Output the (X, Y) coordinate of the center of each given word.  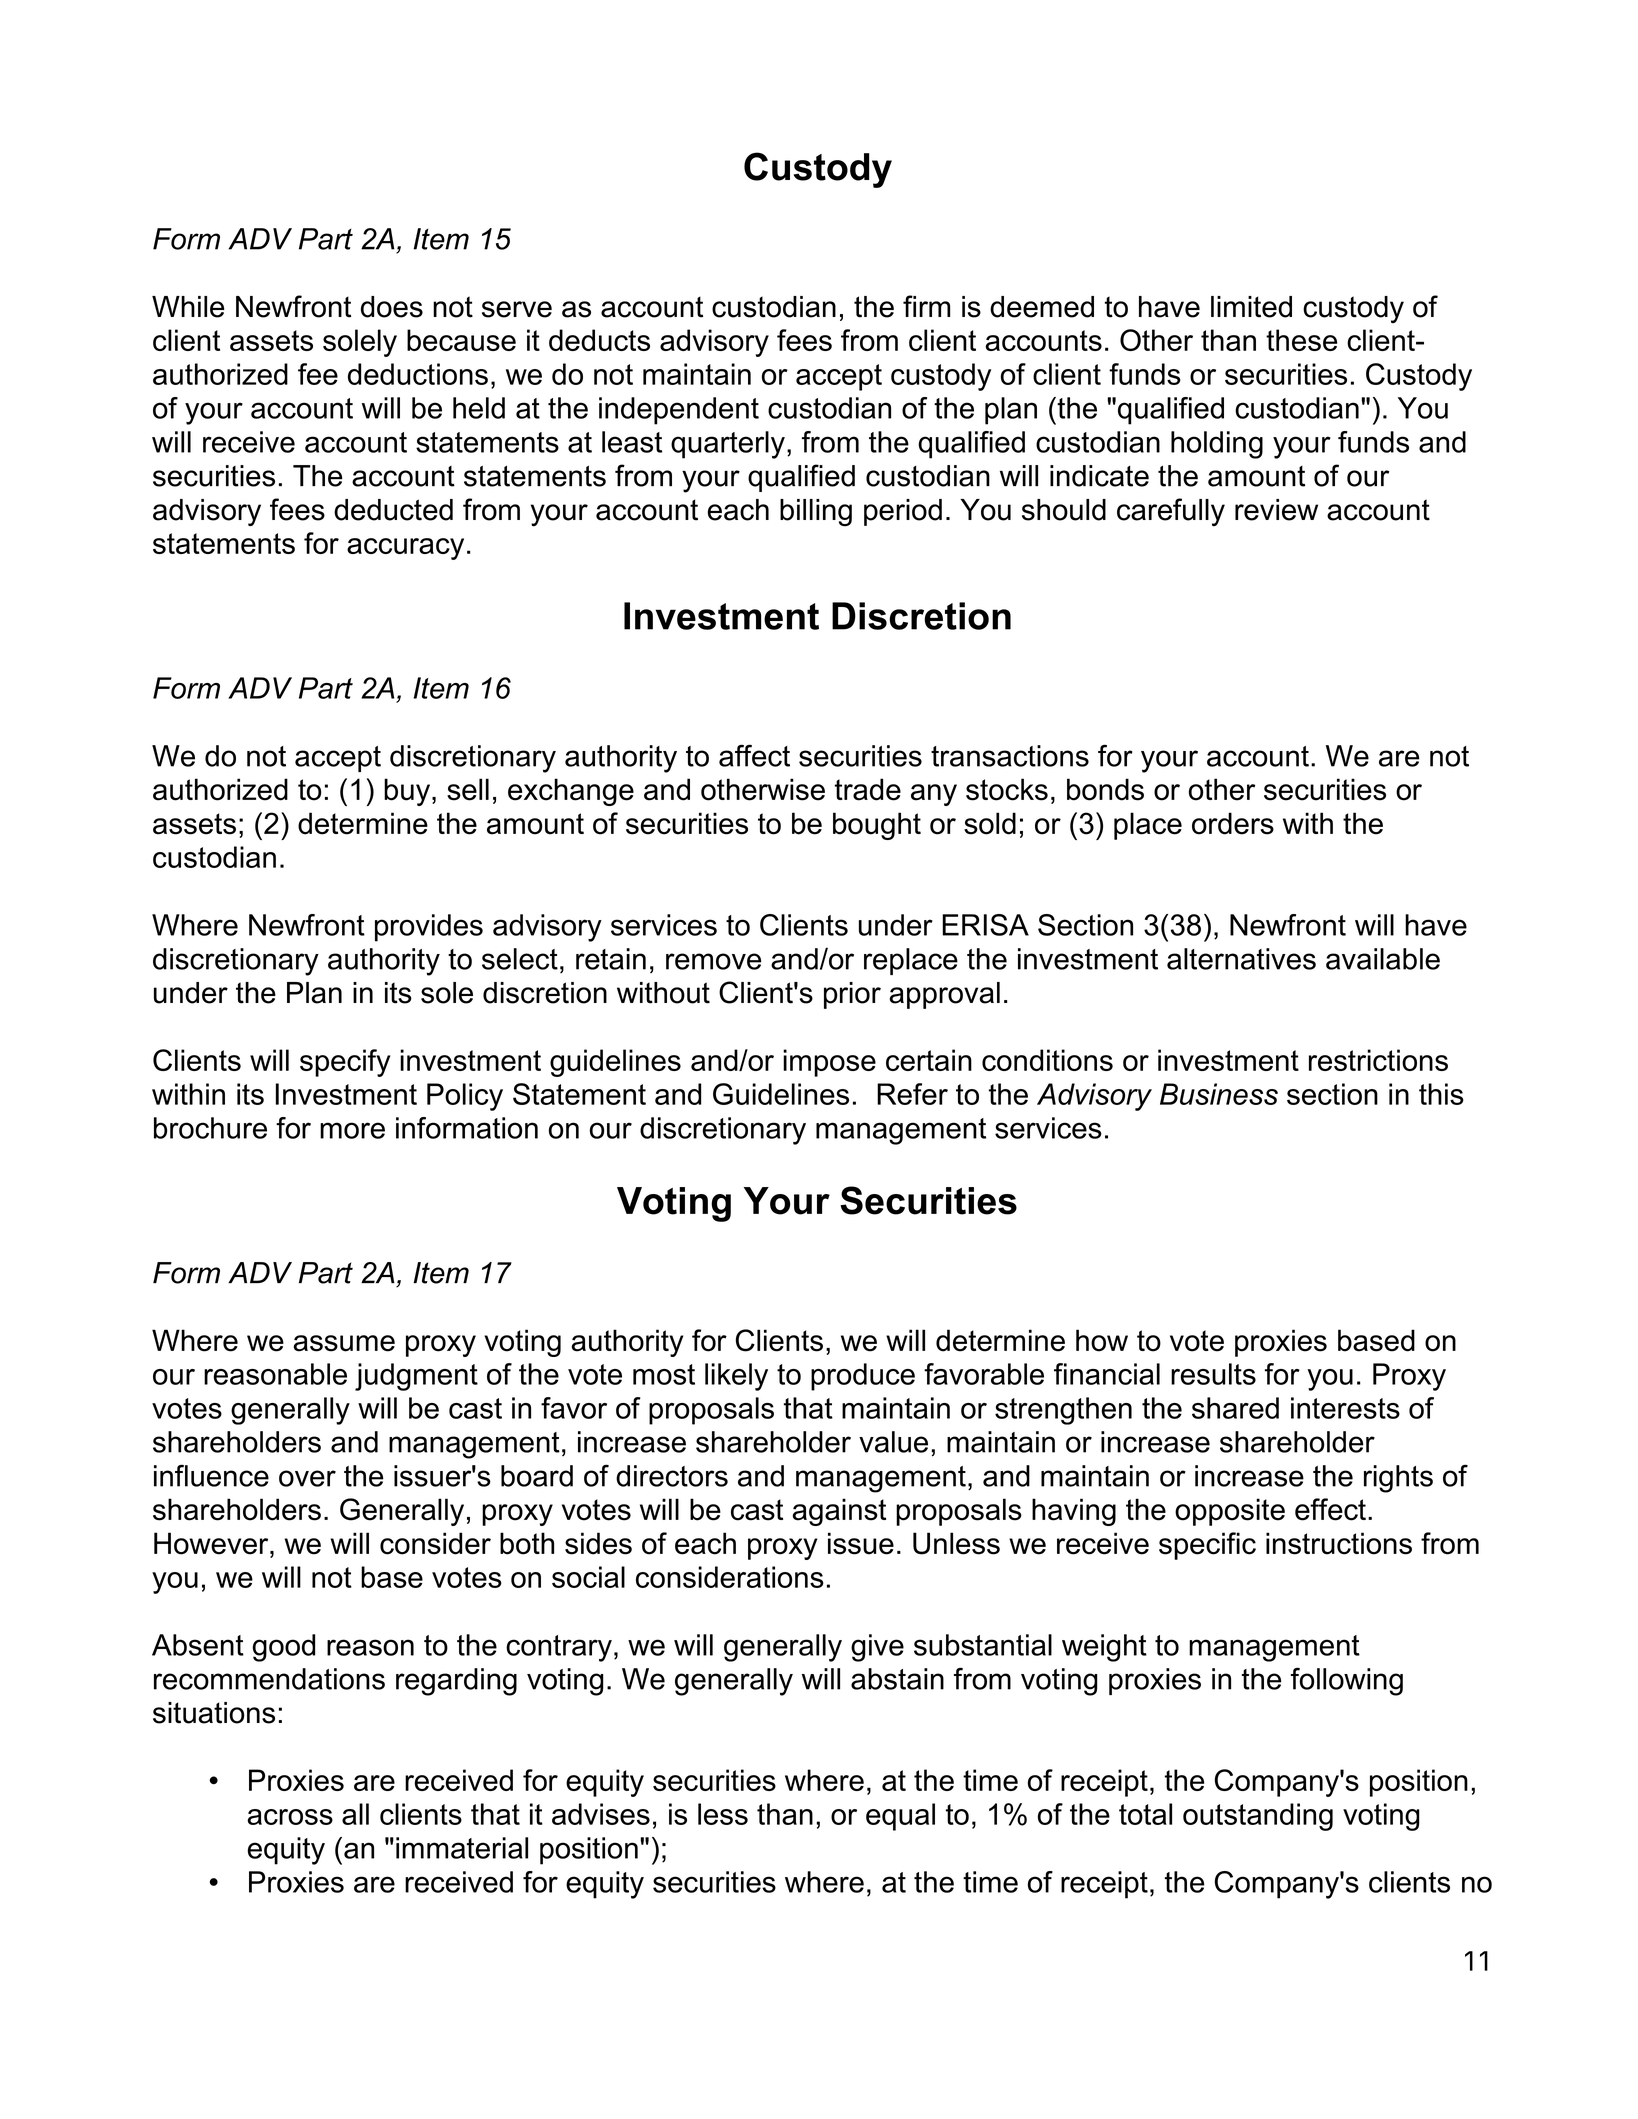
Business (1219, 1094)
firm (926, 306)
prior (852, 995)
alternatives (1241, 959)
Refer (912, 1094)
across (290, 1817)
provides (429, 928)
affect (754, 755)
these (1301, 340)
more (352, 1130)
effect (1330, 1509)
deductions (418, 374)
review (1276, 510)
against (839, 1512)
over (307, 1478)
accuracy (405, 549)
